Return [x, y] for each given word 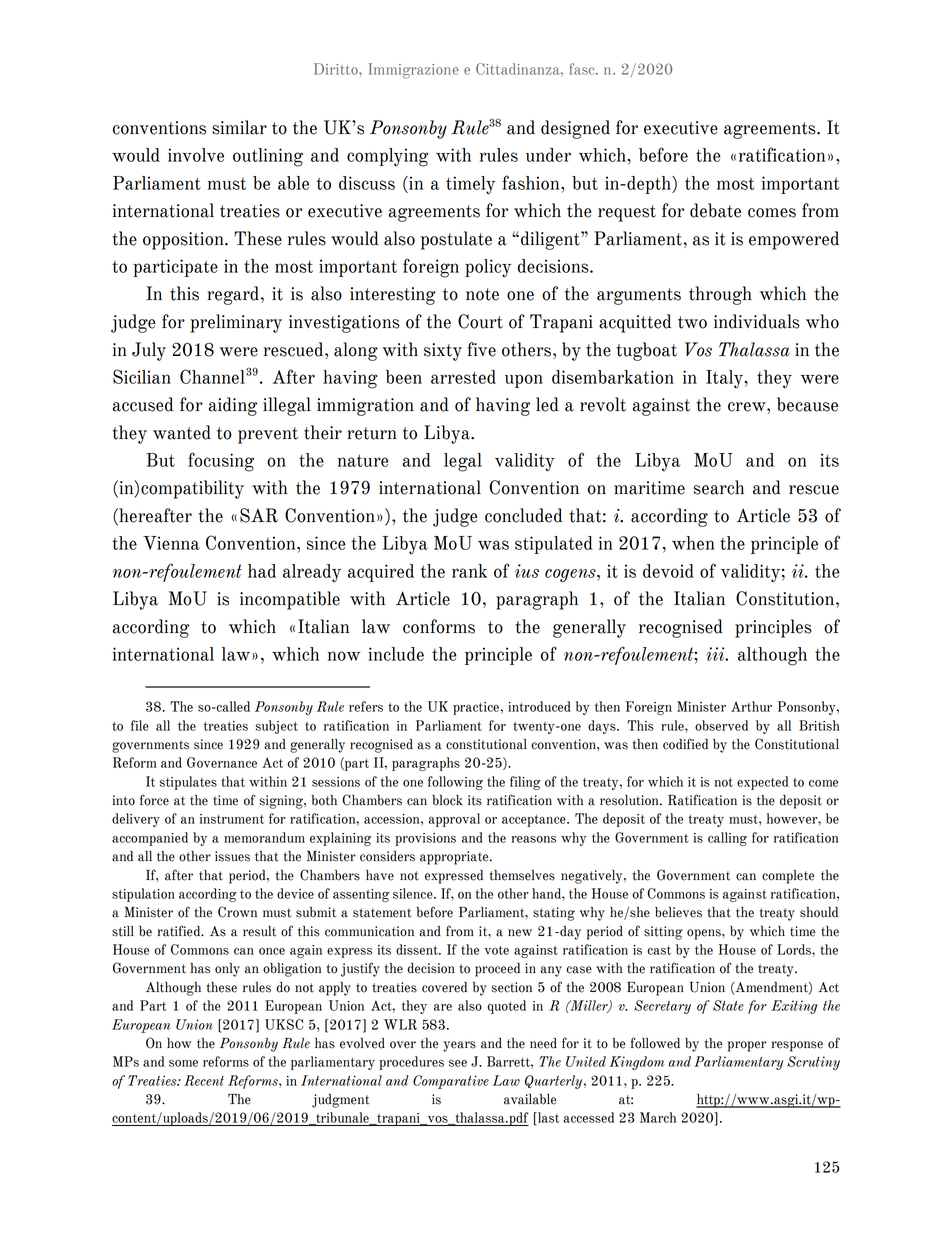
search [719, 487]
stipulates [188, 783]
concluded [523, 515]
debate [715, 210]
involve [196, 155]
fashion [532, 182]
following [455, 783]
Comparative [451, 1082]
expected [763, 783]
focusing [221, 462]
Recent [204, 1080]
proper [747, 1046]
